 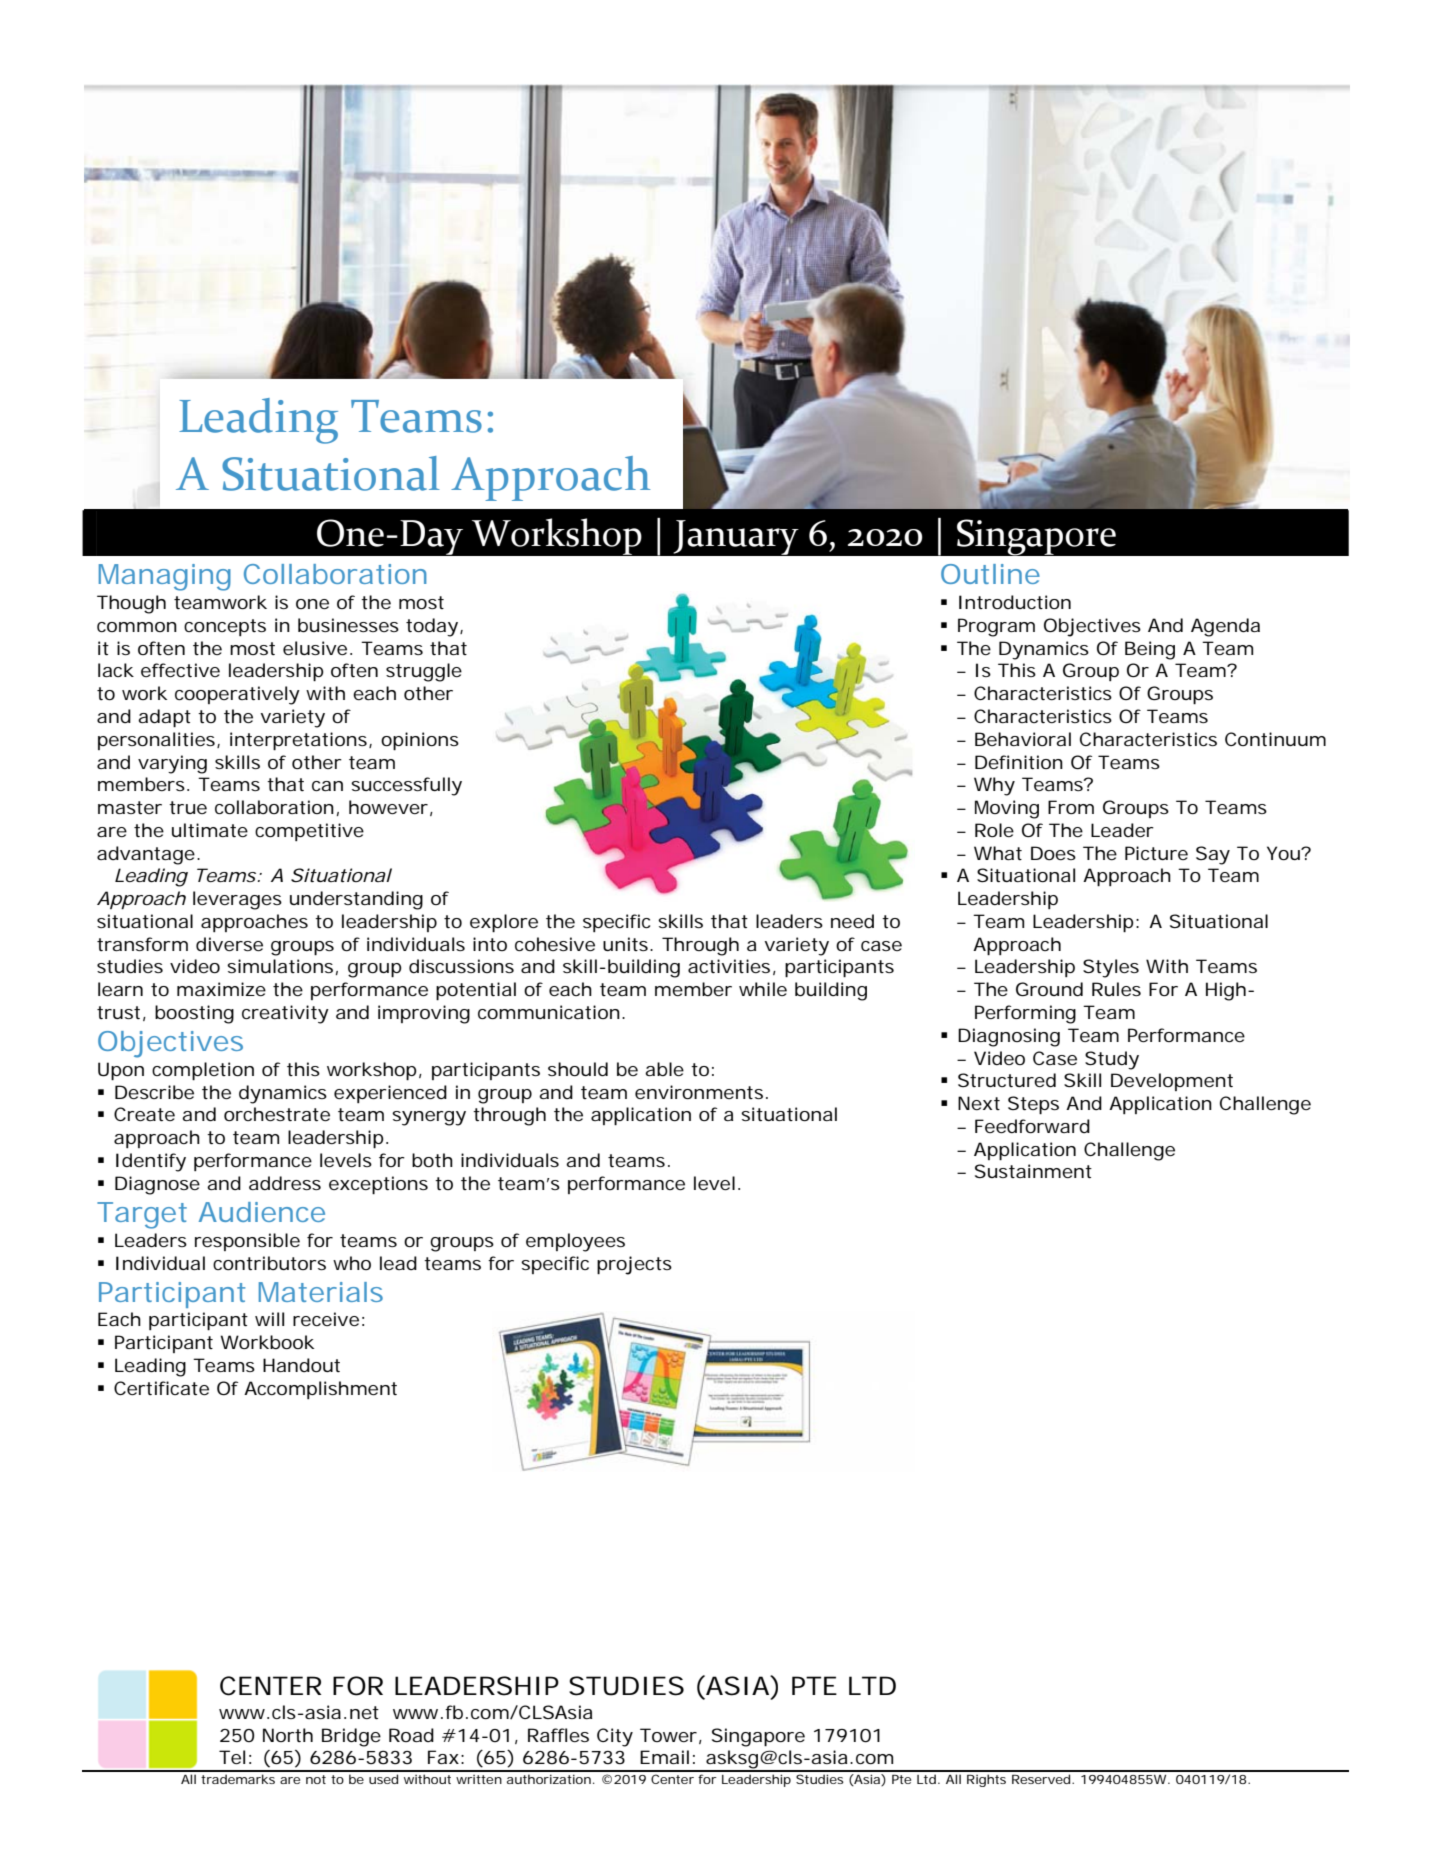 What do you see at coordinates (285, 1183) in the image?
I see `address` at bounding box center [285, 1183].
